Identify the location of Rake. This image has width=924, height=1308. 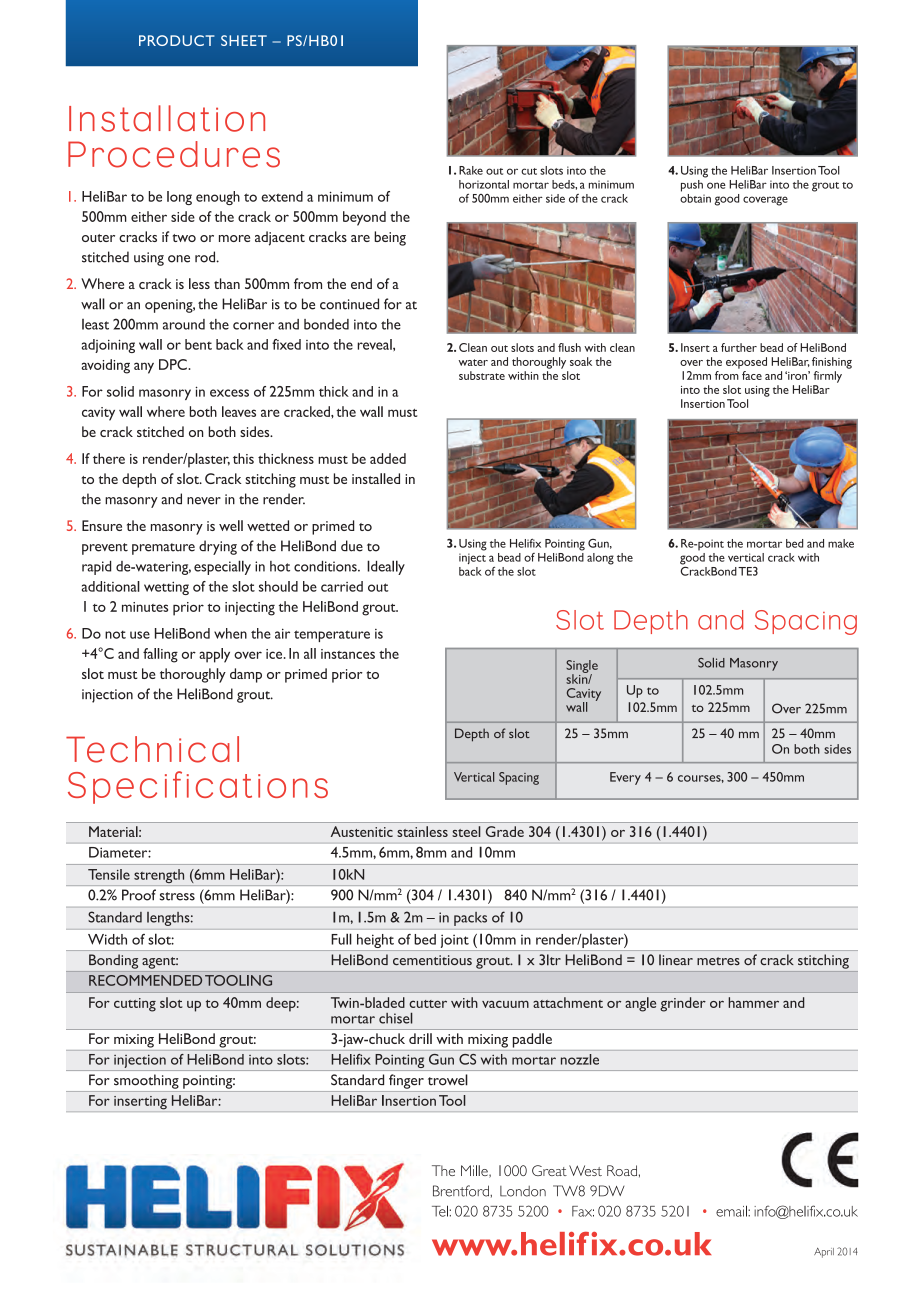
(471, 170).
